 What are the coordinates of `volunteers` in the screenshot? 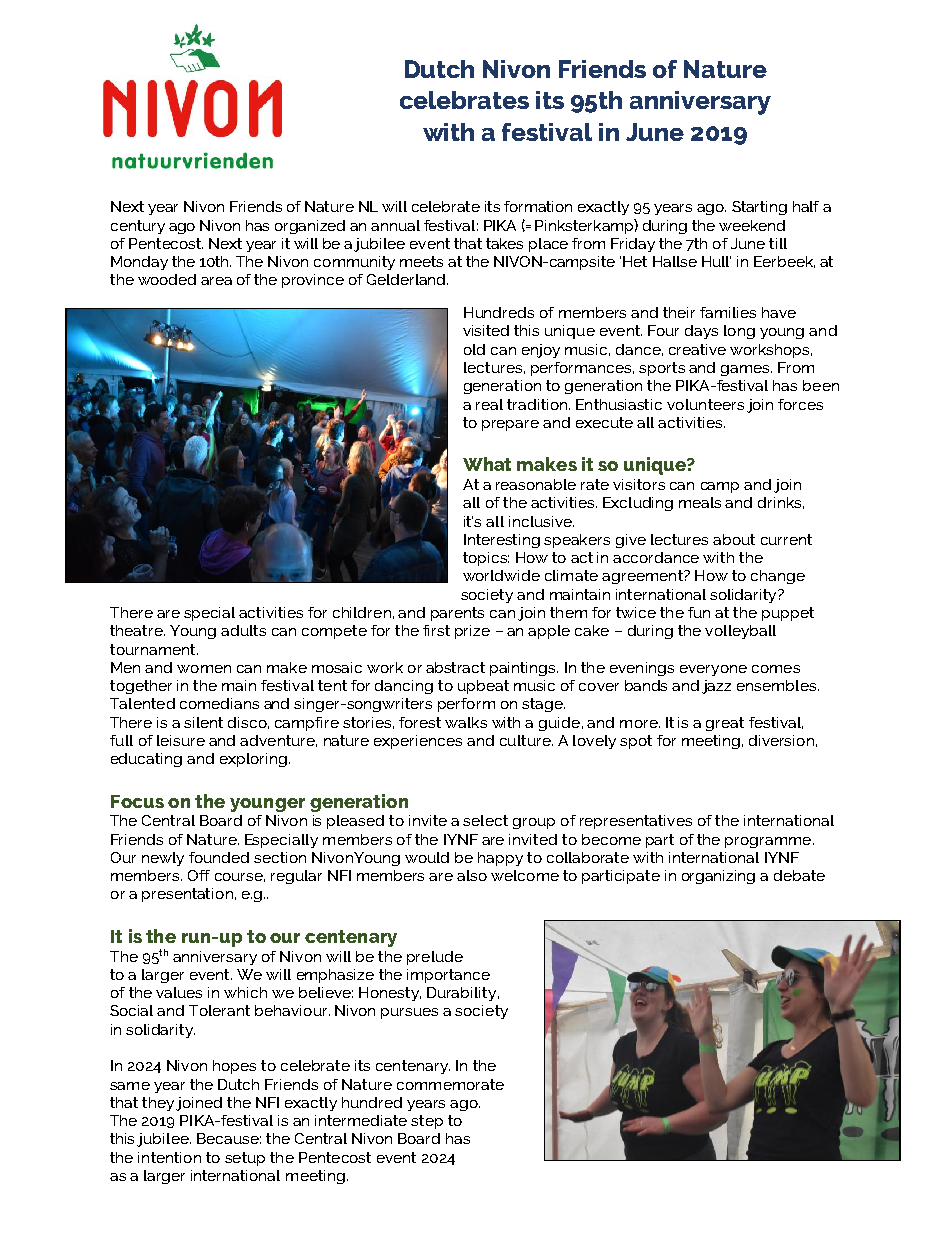 It's located at (705, 404).
